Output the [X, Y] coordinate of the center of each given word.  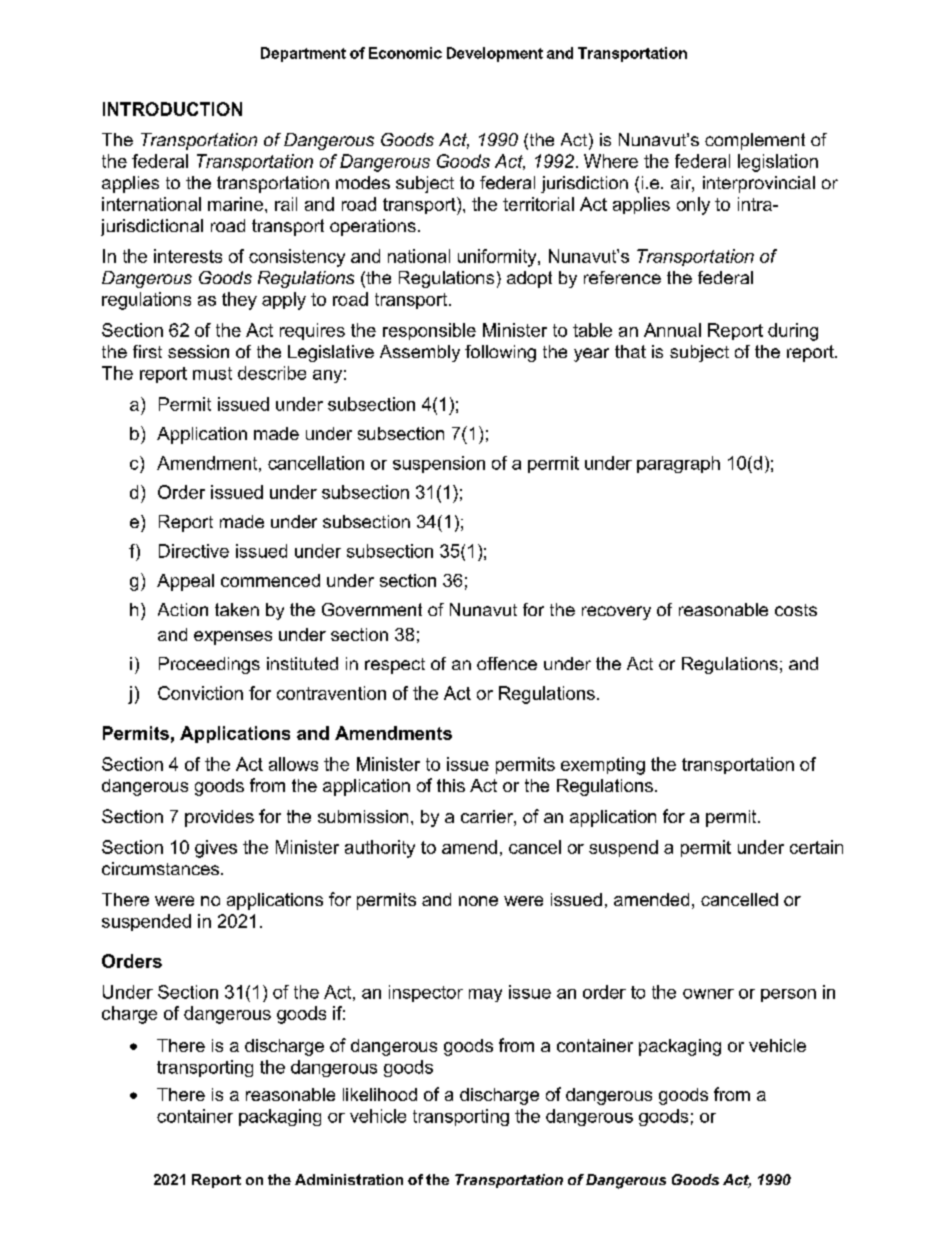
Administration [349, 1179]
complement [755, 141]
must [212, 373]
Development [495, 54]
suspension [439, 464]
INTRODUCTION [172, 109]
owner [708, 994]
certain [816, 847]
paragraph [678, 464]
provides [219, 818]
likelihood [380, 1094]
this [451, 785]
